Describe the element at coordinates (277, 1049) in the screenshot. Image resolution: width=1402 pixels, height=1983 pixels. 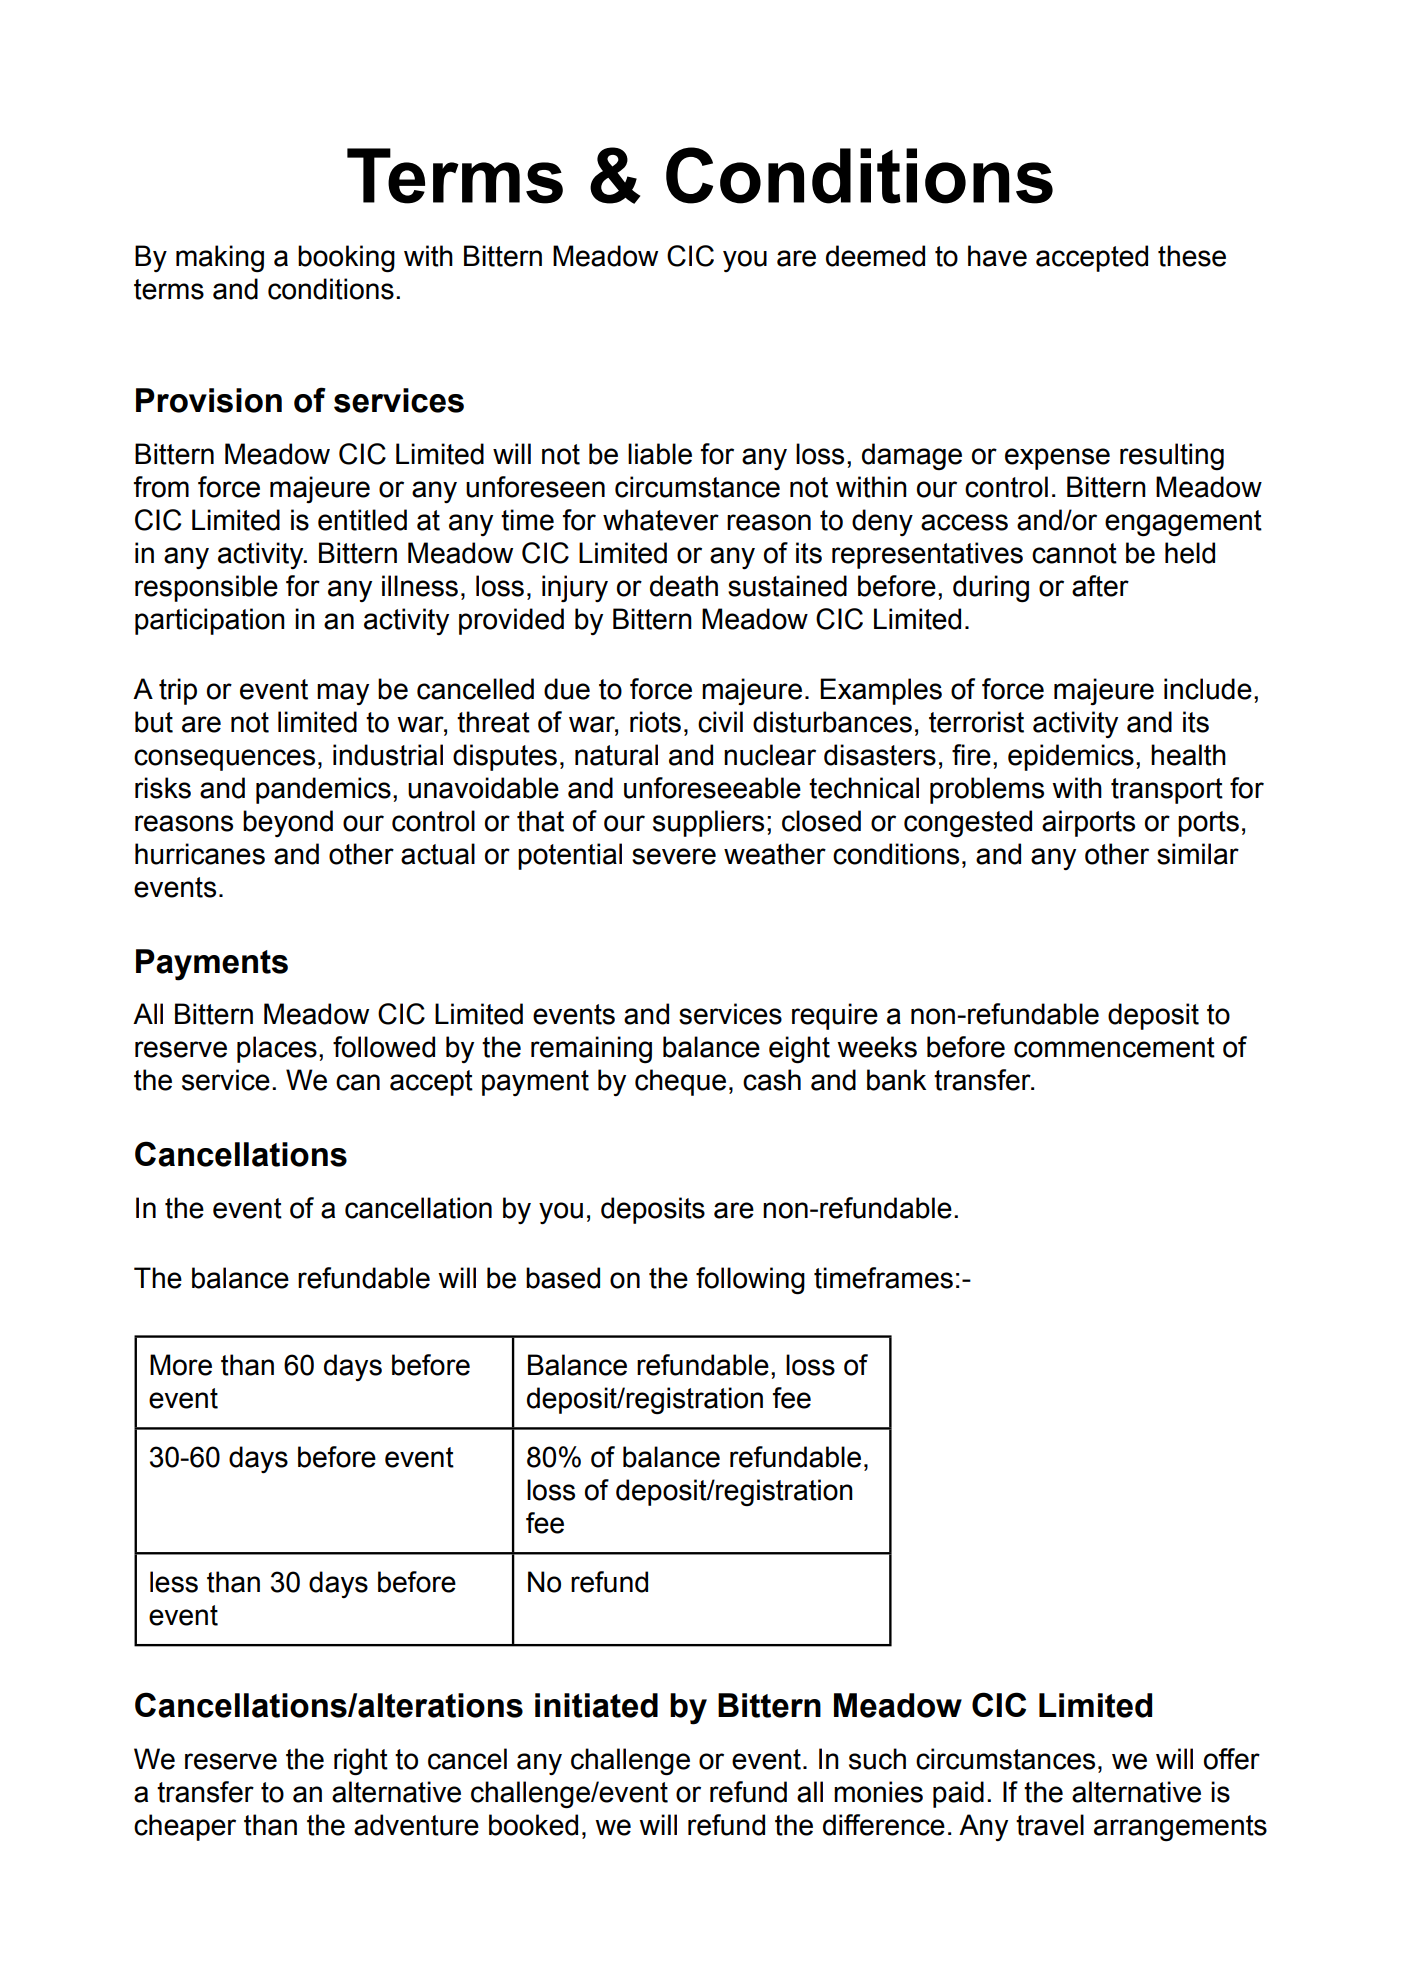
I see `places` at that location.
